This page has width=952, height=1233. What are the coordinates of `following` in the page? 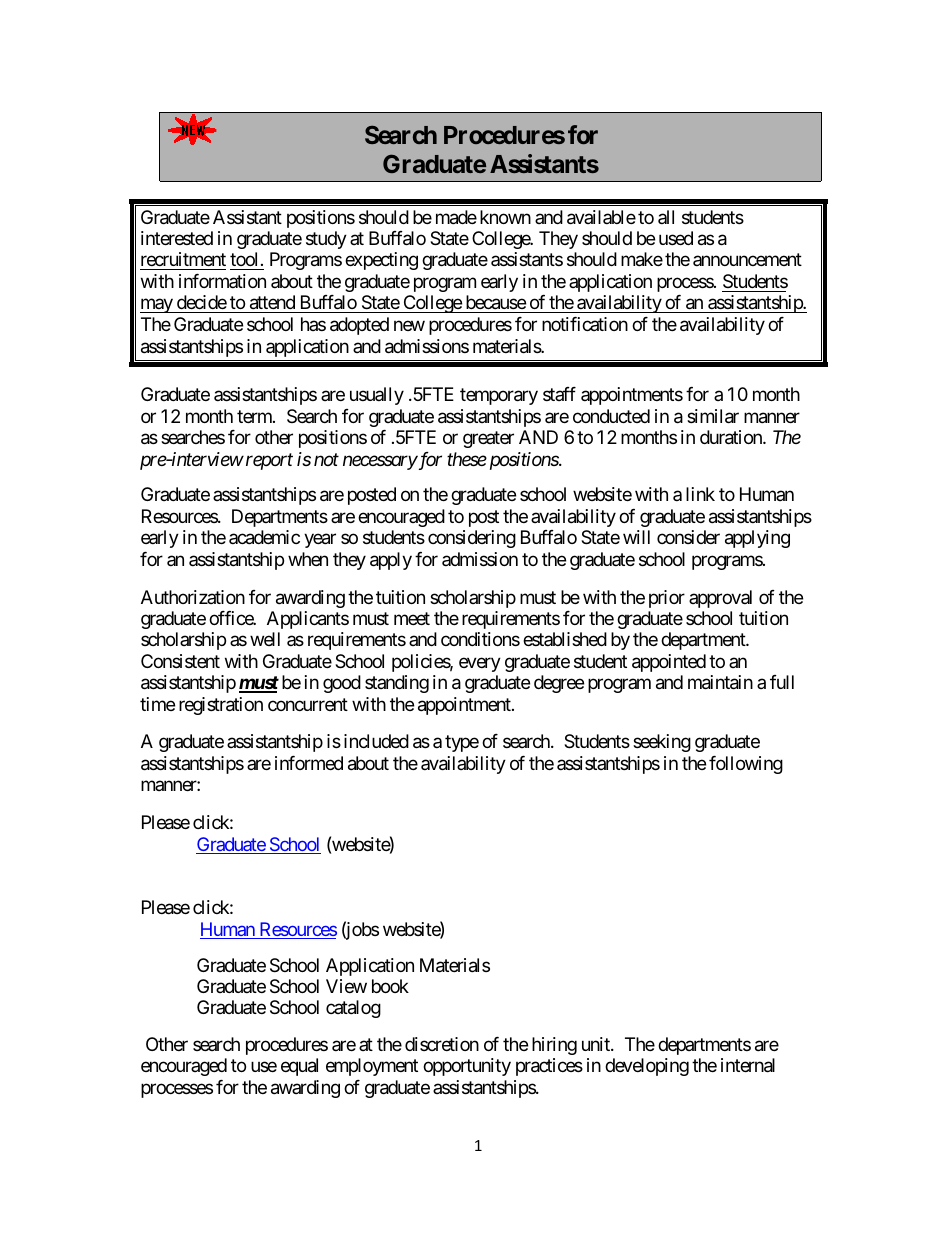 It's located at (746, 765).
